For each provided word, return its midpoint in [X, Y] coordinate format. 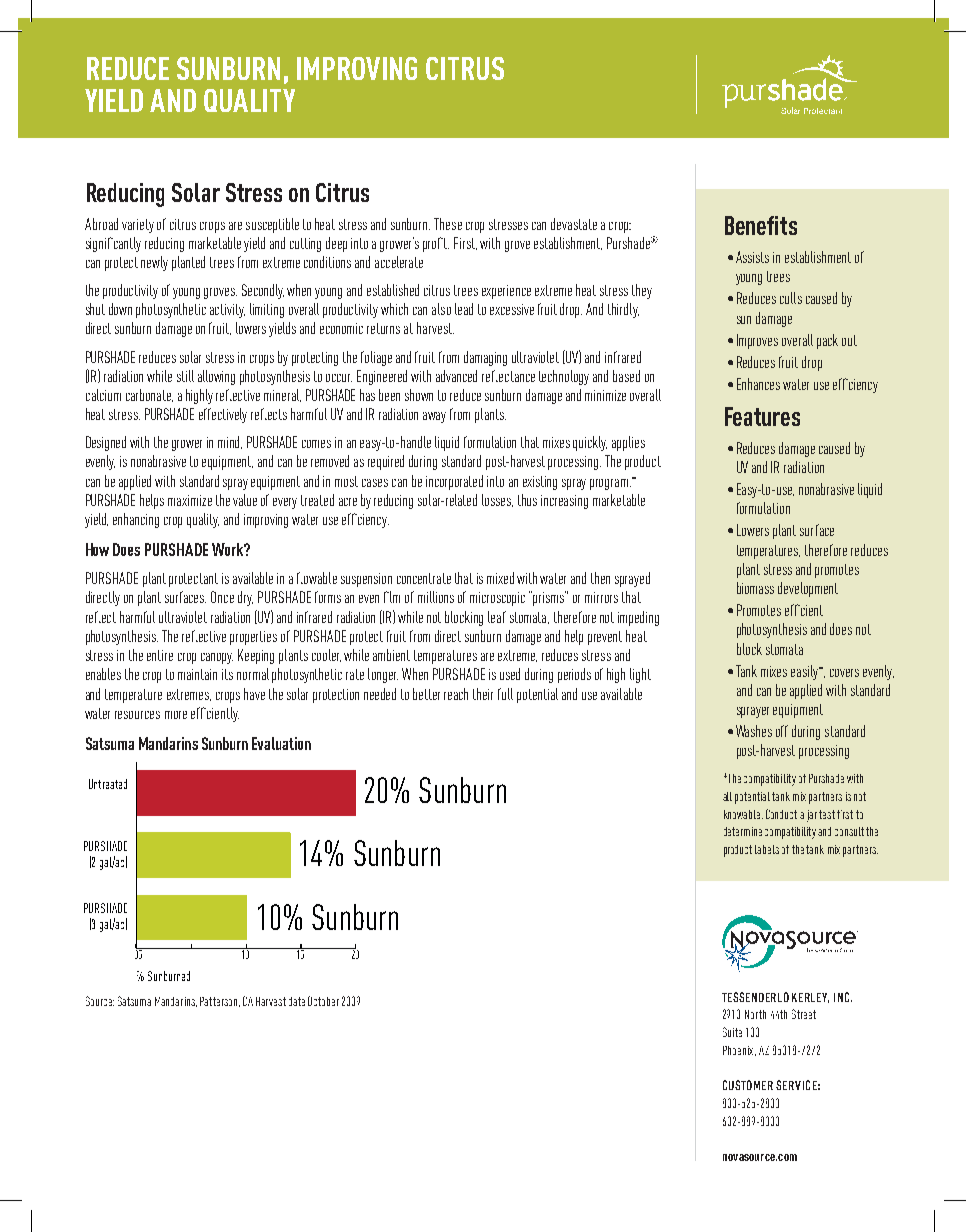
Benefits [761, 225]
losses [497, 500]
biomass [755, 588]
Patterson [220, 1002]
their [483, 694]
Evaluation [281, 743]
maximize [190, 500]
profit [436, 244]
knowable [743, 814]
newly [154, 263]
